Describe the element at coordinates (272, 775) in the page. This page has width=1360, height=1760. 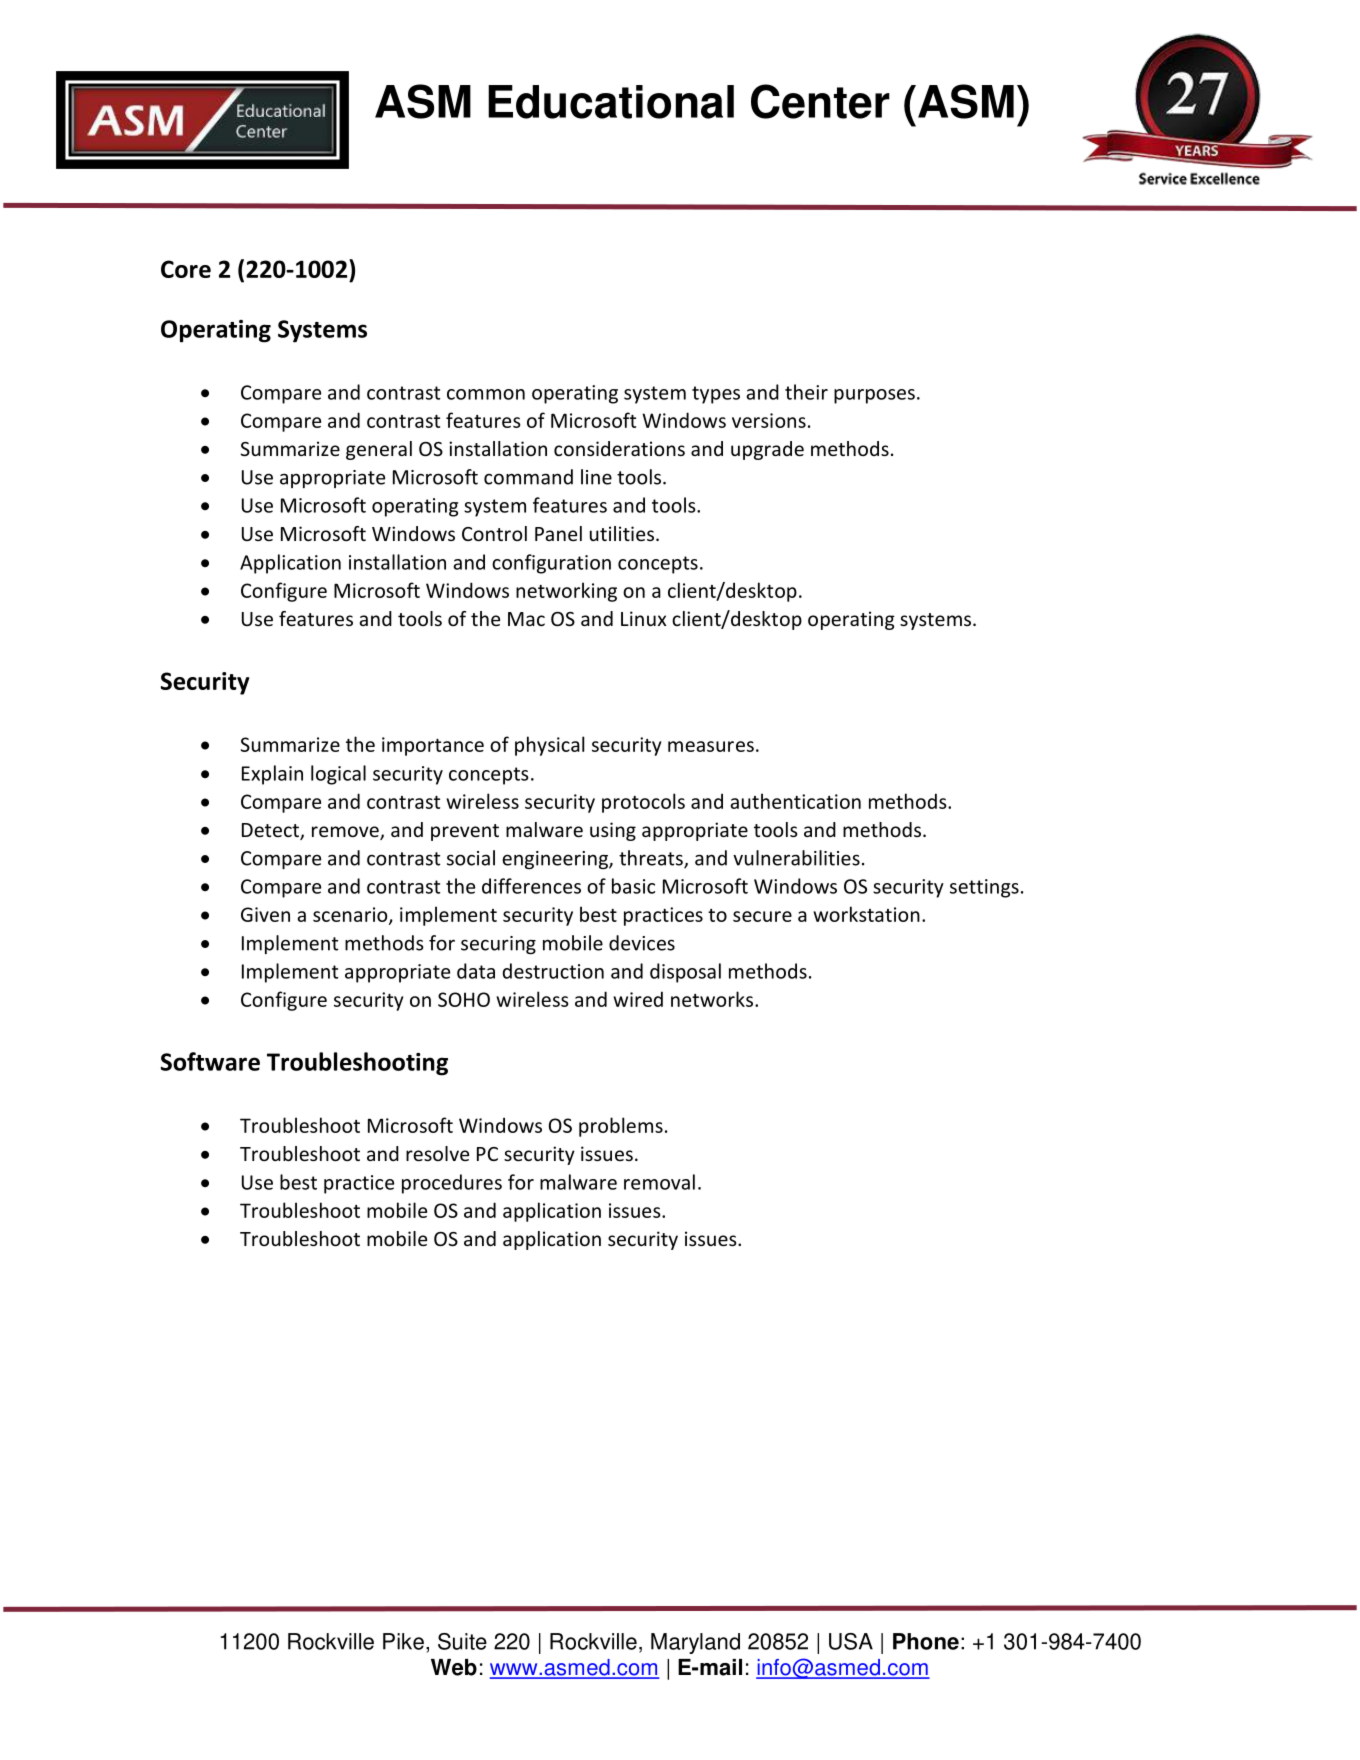
I see `Explain` at that location.
